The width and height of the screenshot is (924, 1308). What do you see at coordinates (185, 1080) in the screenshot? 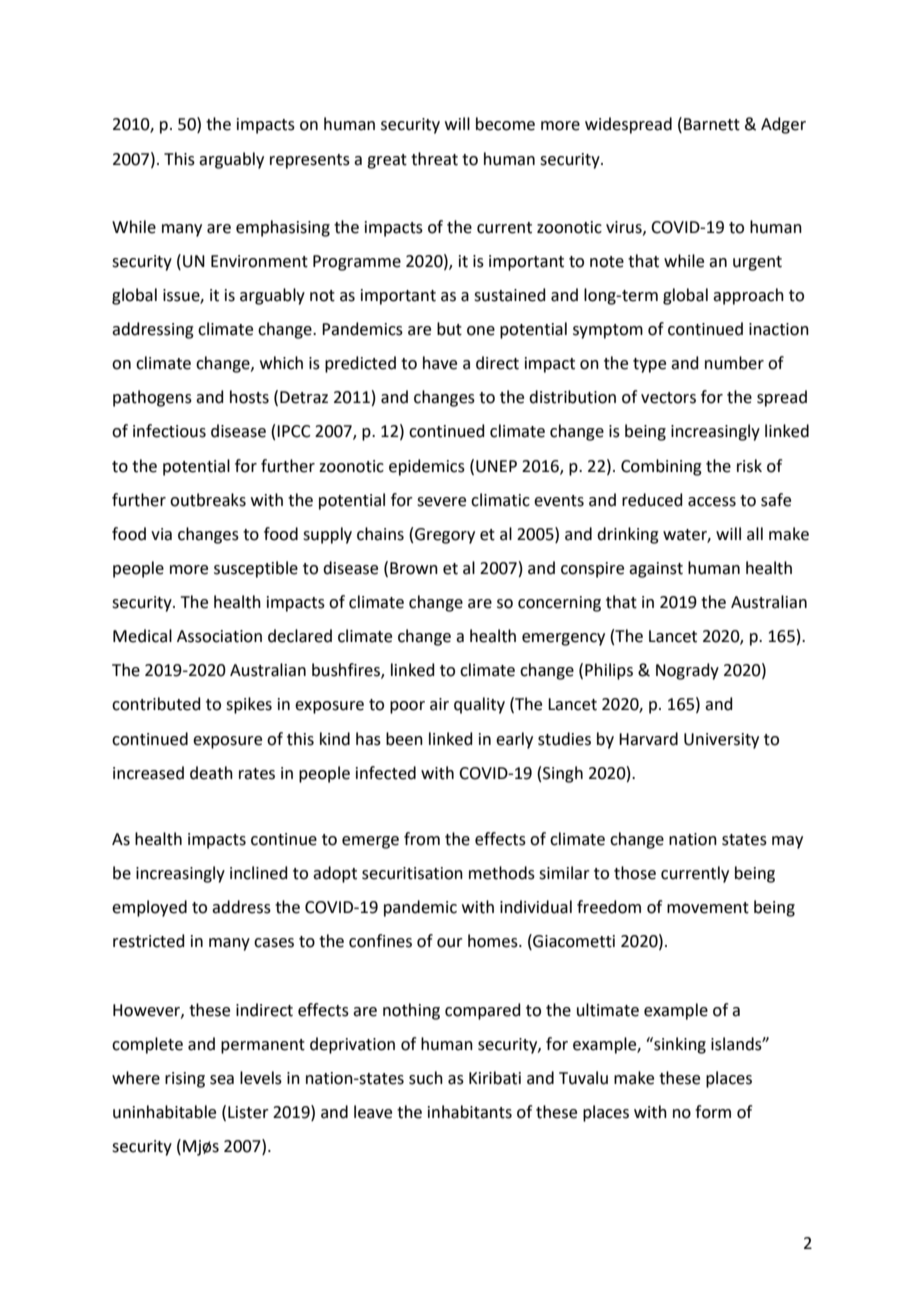
I see `rising` at bounding box center [185, 1080].
